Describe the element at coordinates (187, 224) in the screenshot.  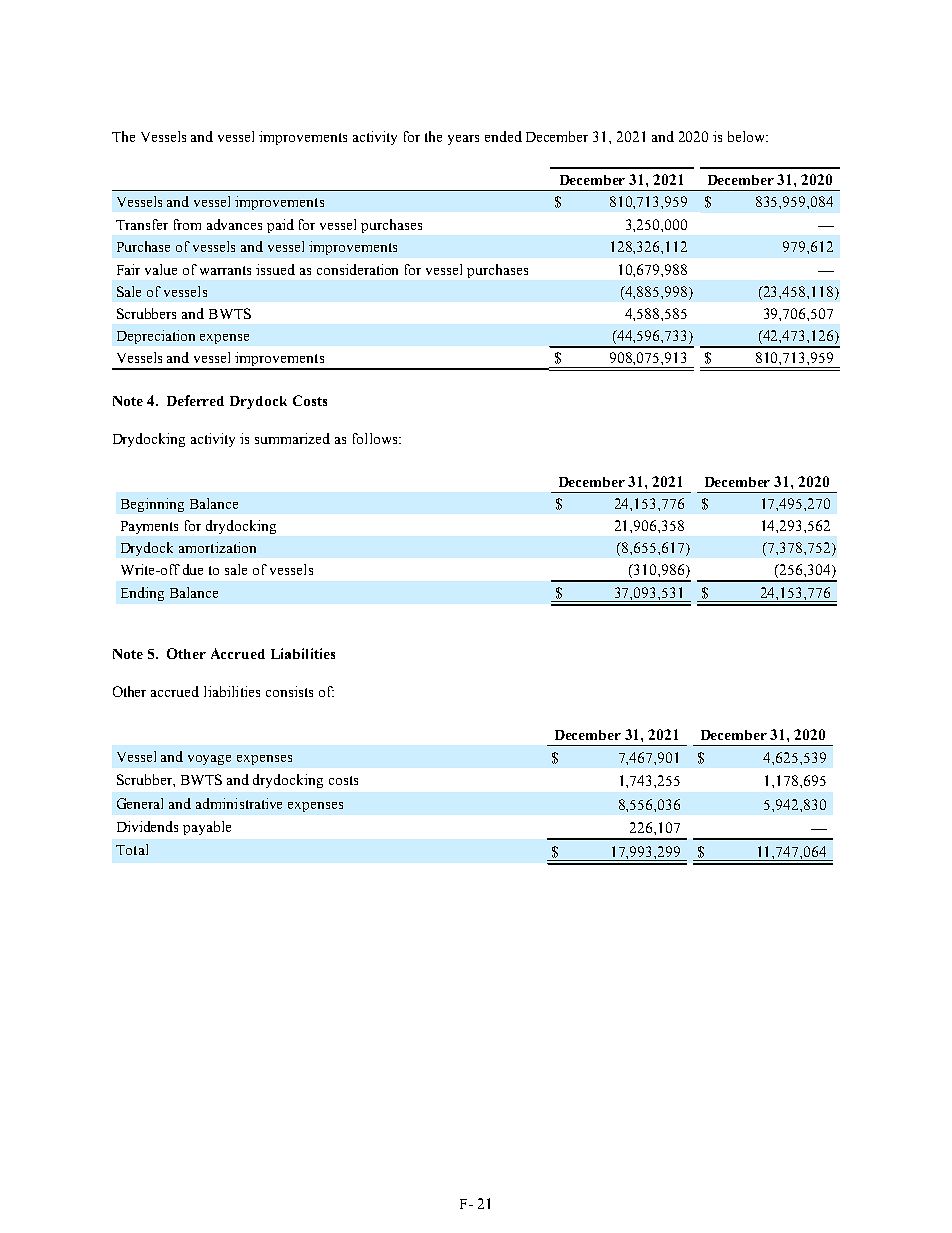
I see `from` at that location.
